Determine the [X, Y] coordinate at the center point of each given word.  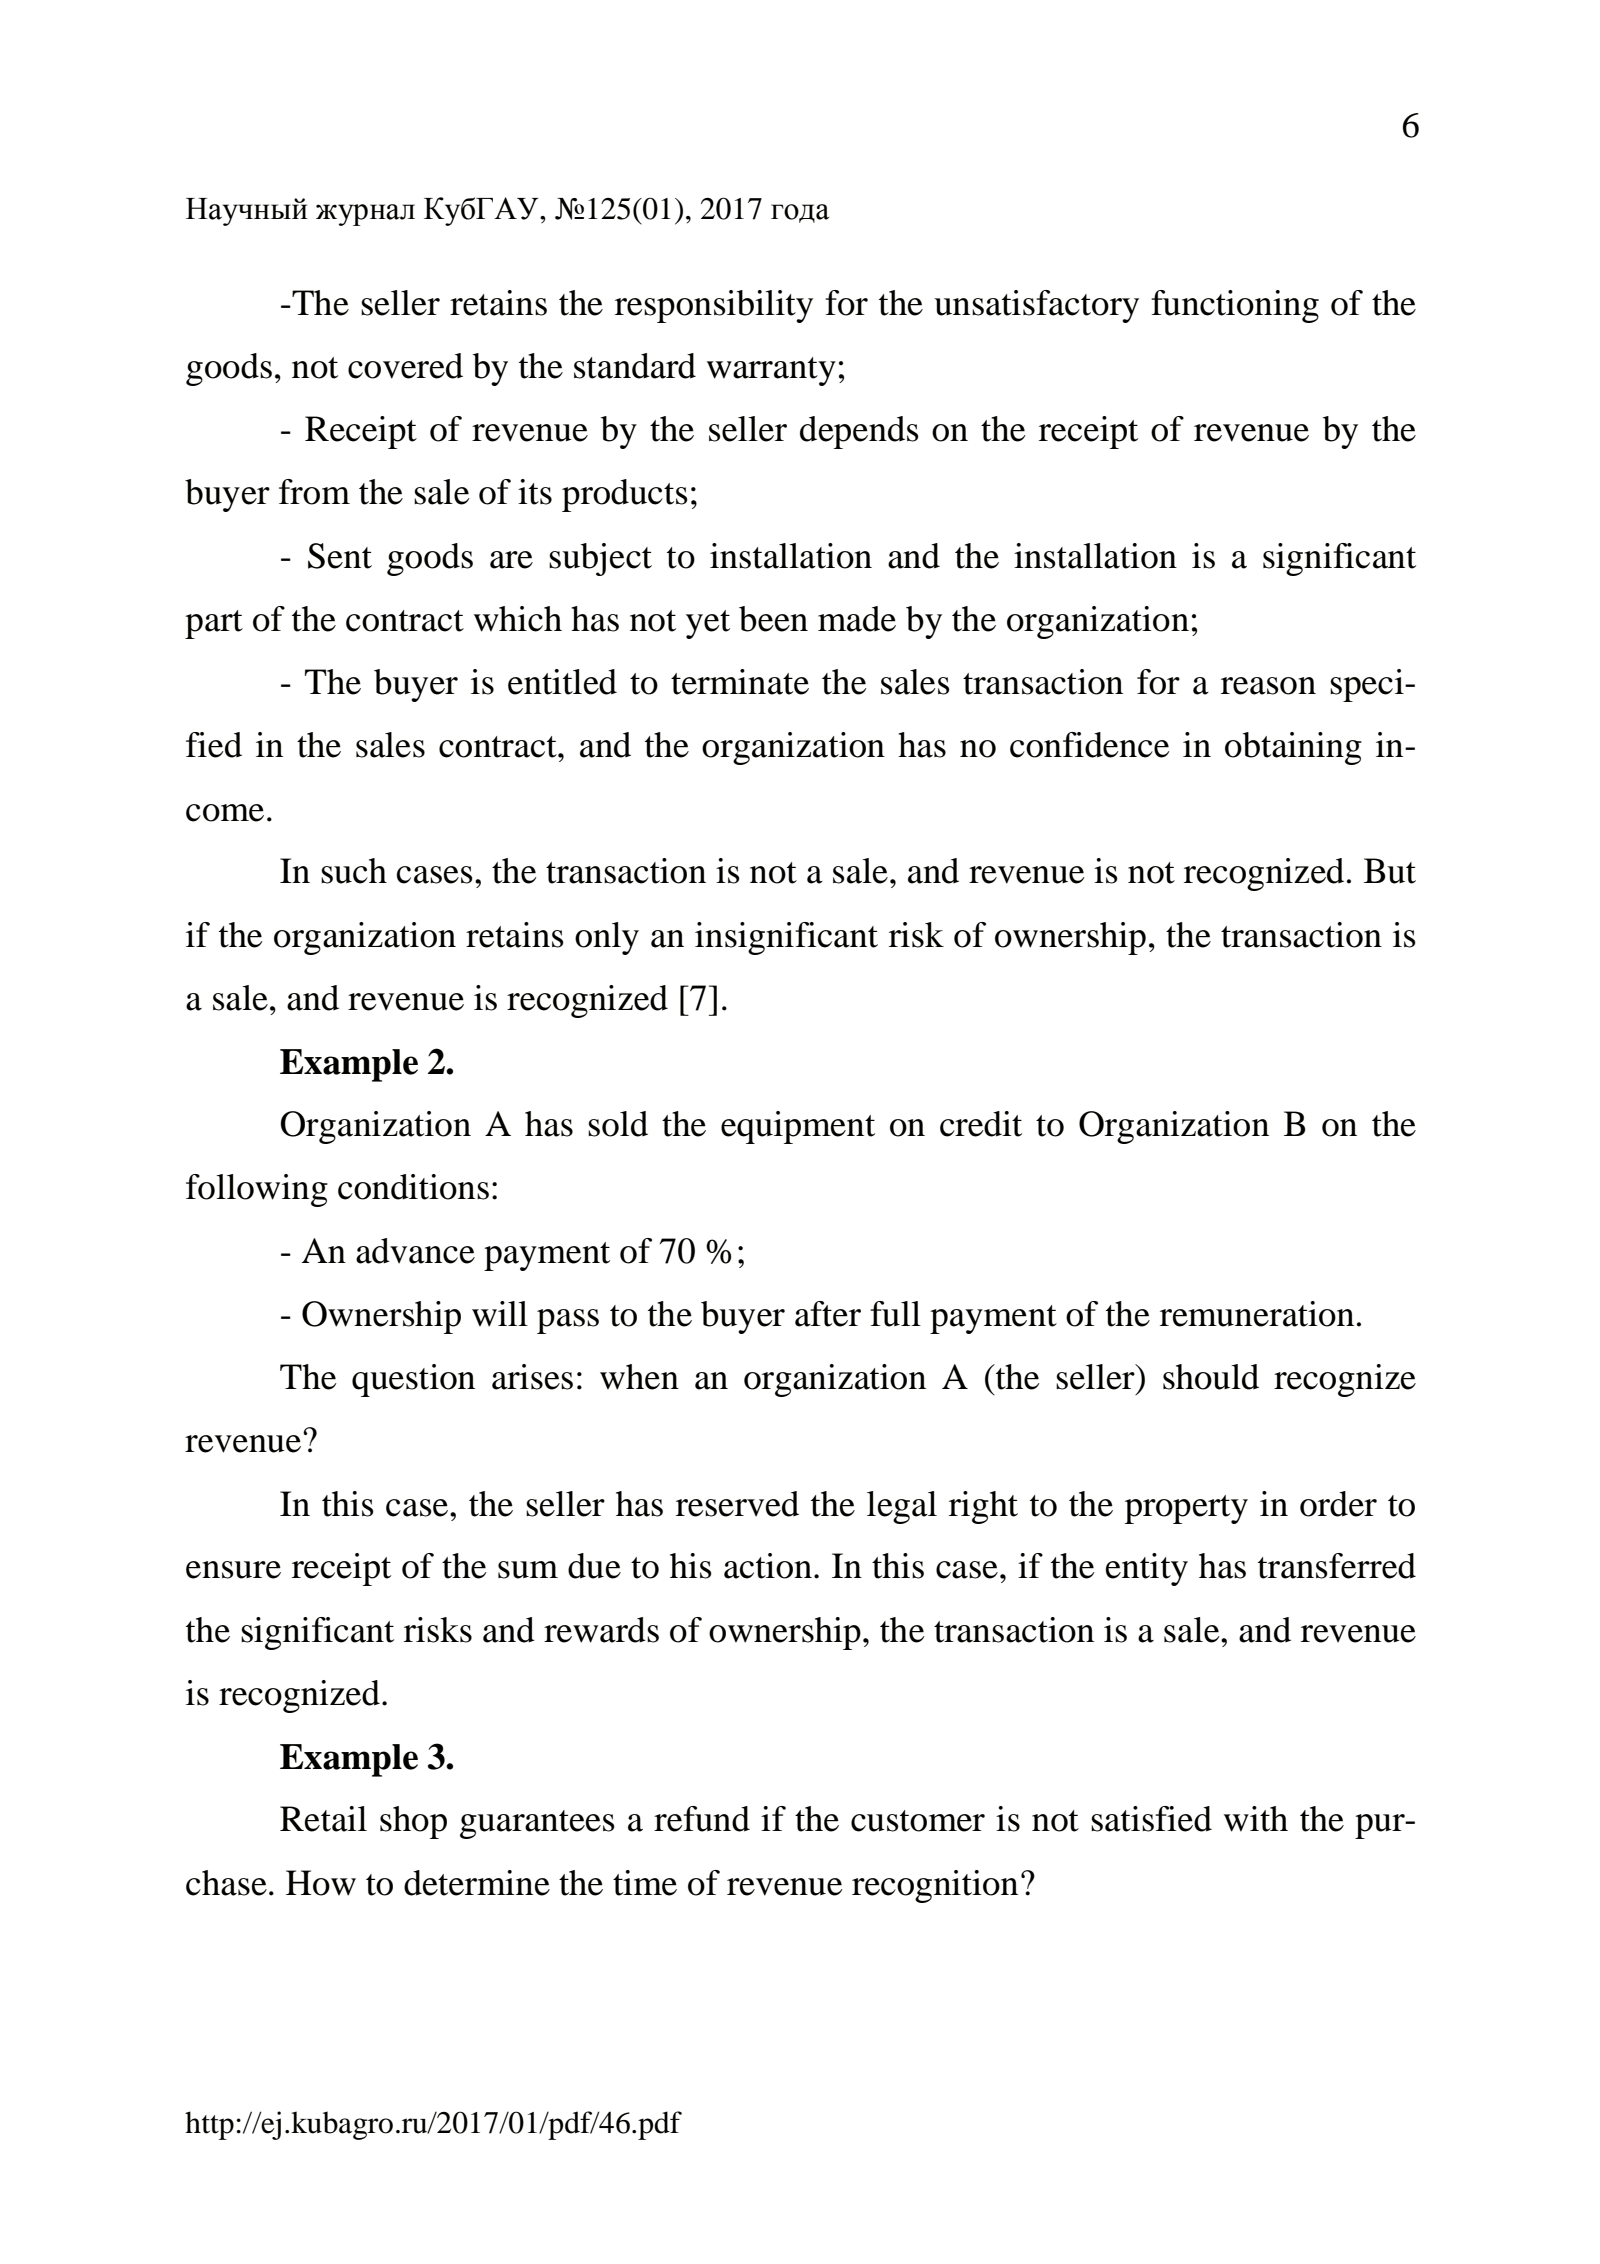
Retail [323, 1819]
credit [981, 1124]
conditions [413, 1187]
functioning [1235, 306]
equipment [798, 1127]
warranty [771, 371]
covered [405, 366]
